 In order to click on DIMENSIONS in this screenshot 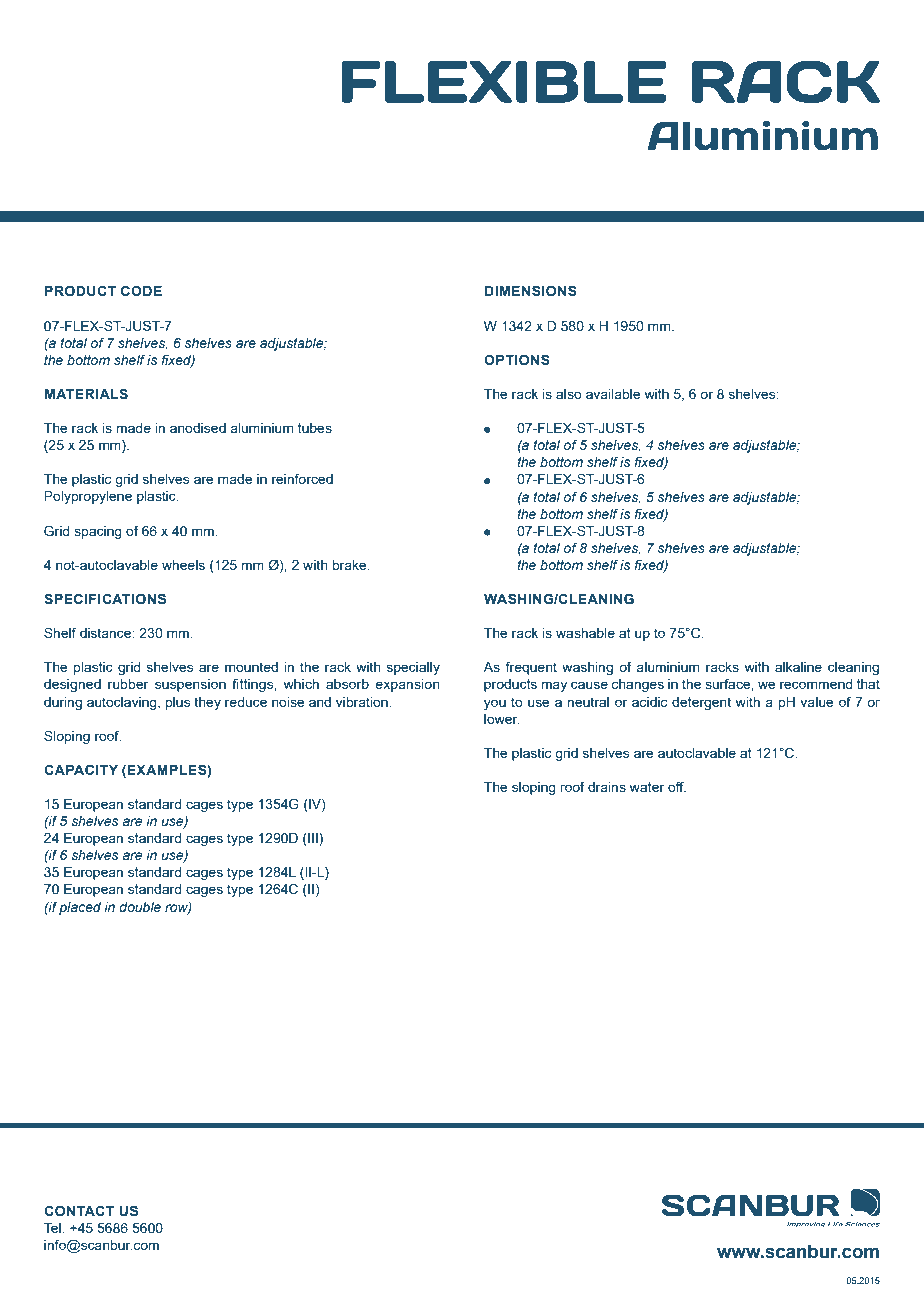, I will do `click(531, 290)`.
